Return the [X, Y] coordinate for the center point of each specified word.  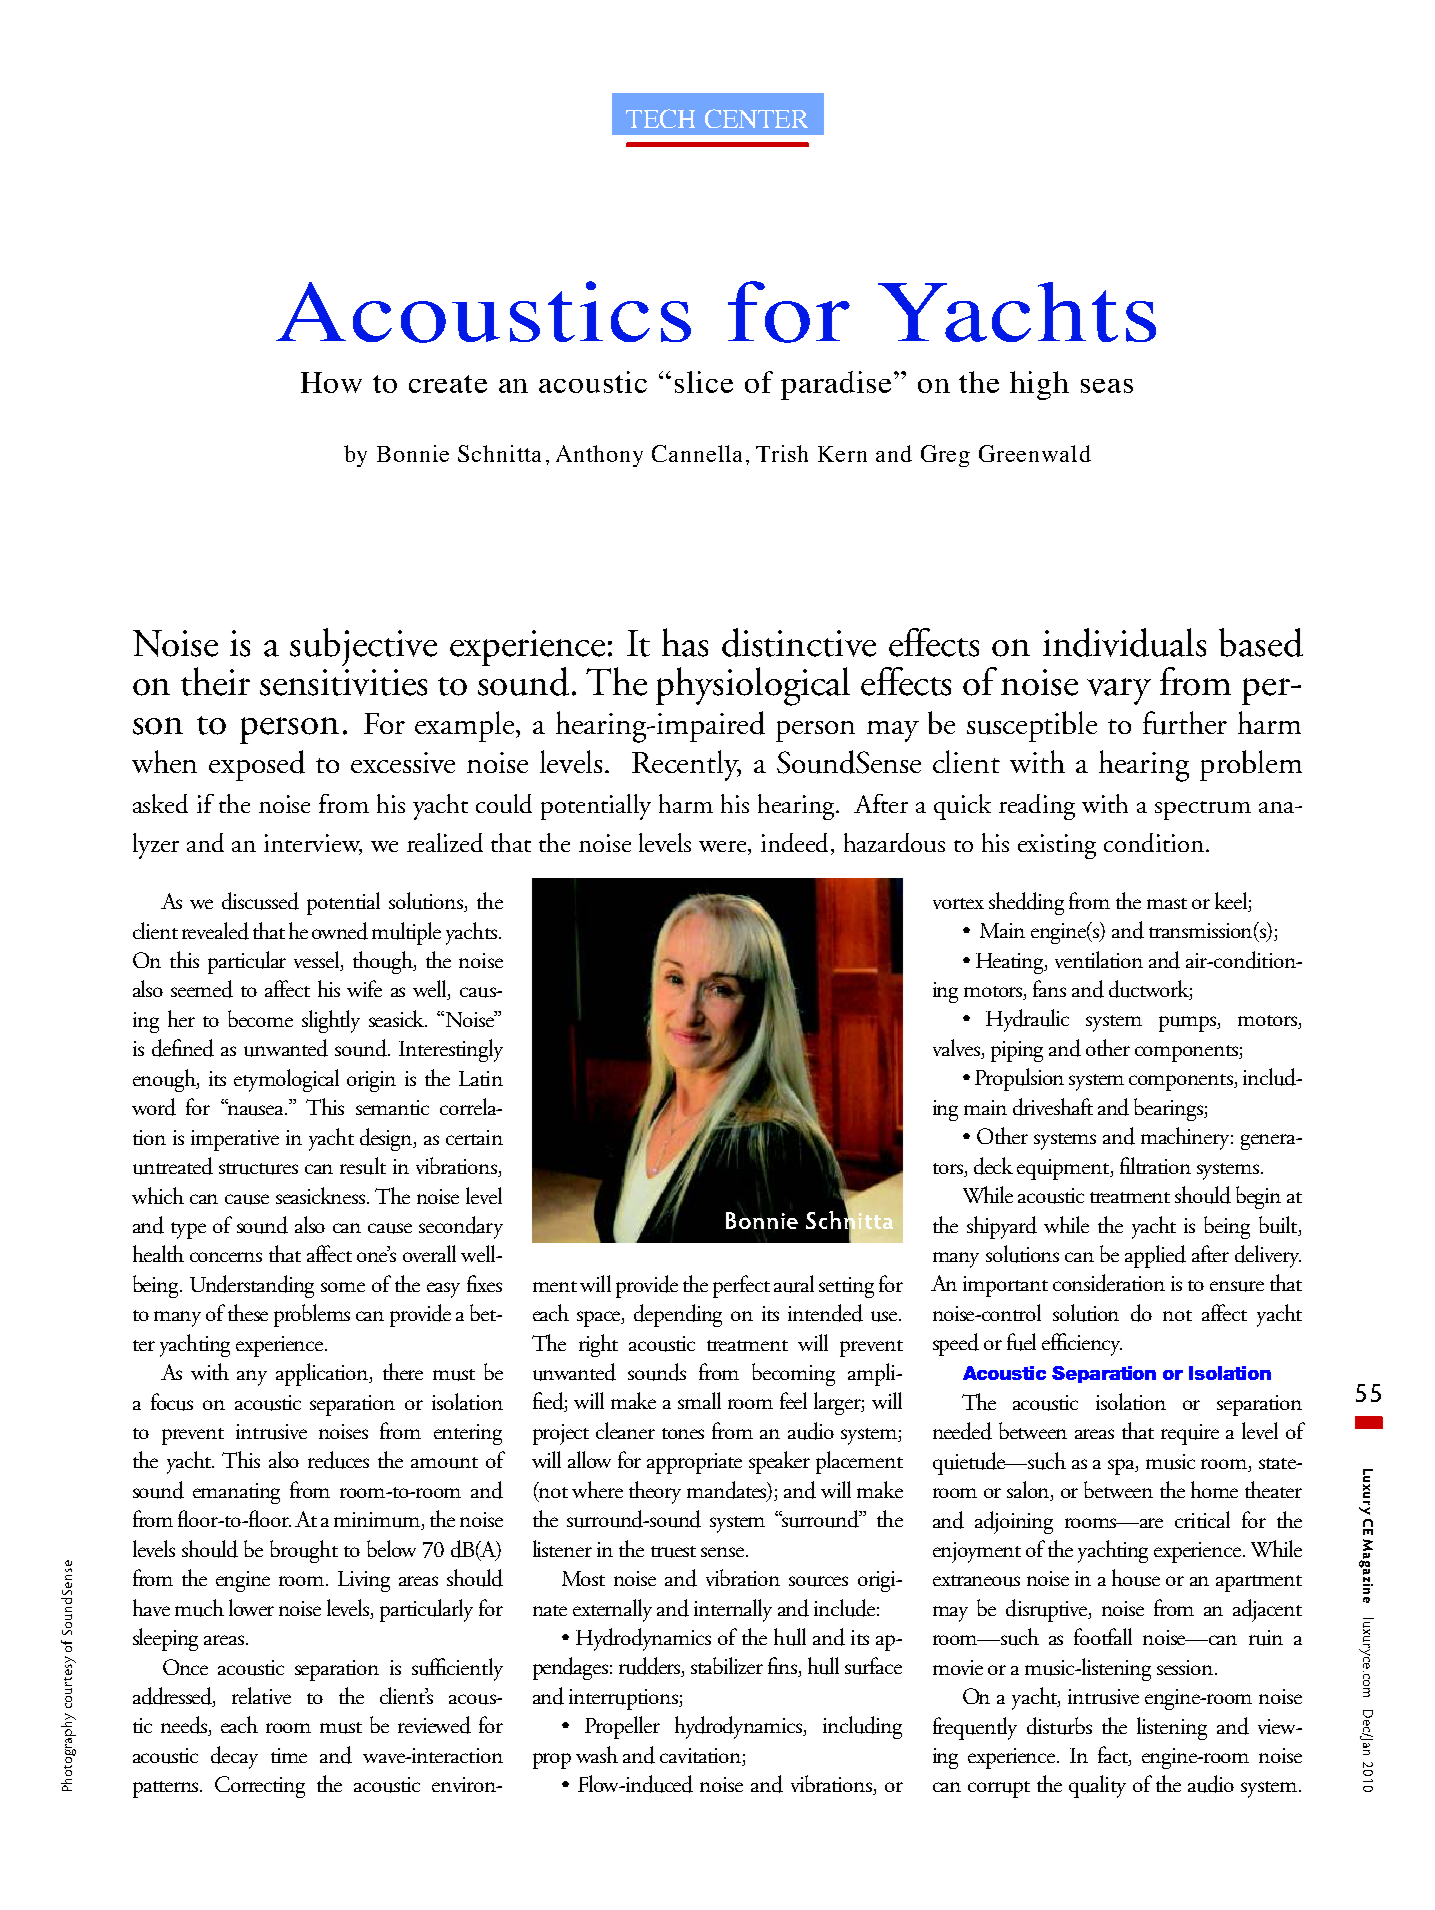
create [448, 384]
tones [683, 1433]
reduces [338, 1460]
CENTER [756, 118]
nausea [256, 1109]
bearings [1169, 1109]
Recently [686, 765]
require [1190, 1434]
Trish [782, 453]
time [289, 1755]
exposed [257, 765]
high [1039, 385]
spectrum [1203, 810]
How [331, 382]
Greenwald [1035, 453]
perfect [741, 1286]
